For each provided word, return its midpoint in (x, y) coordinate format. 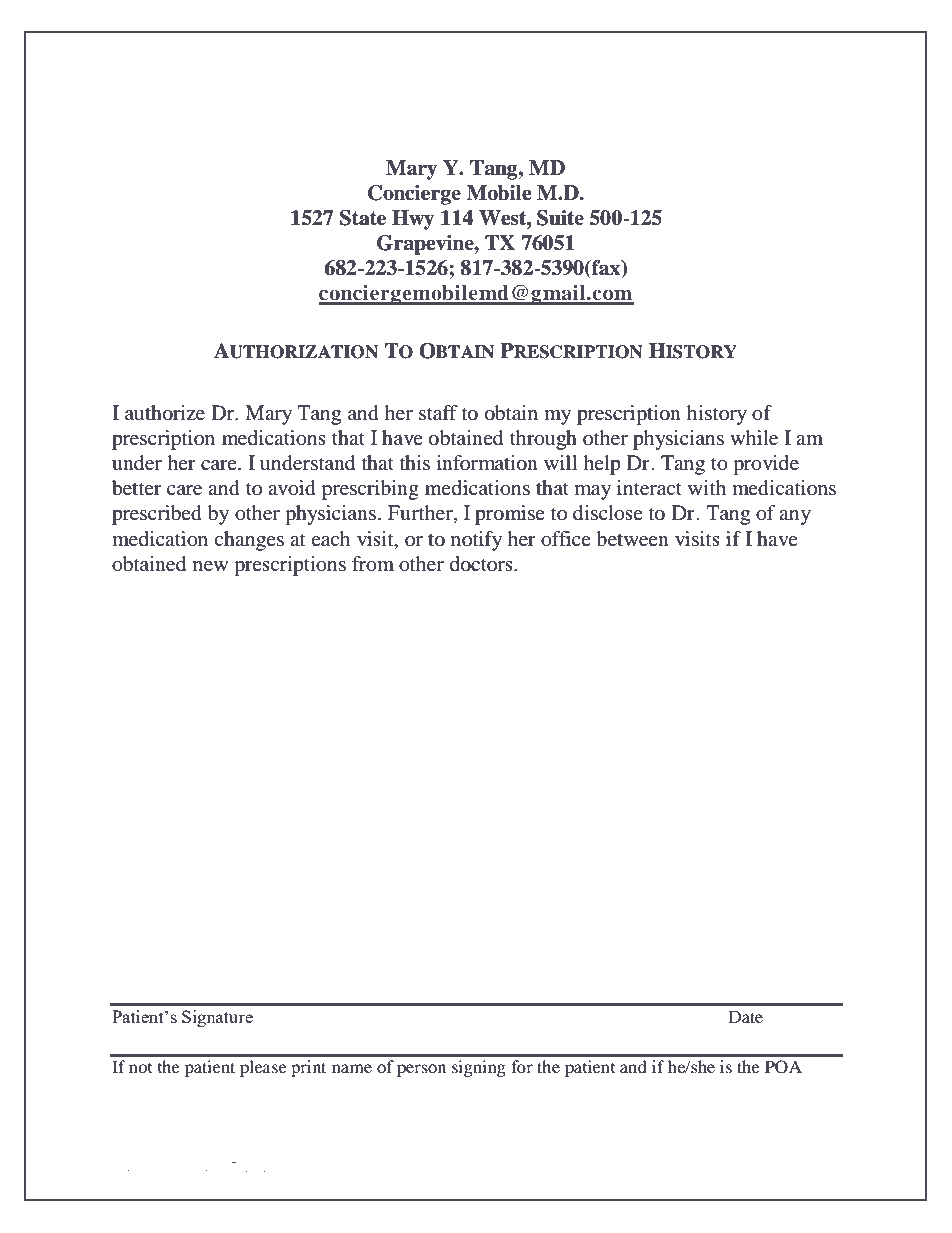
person (421, 1070)
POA (783, 1067)
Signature (217, 1018)
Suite (560, 218)
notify (476, 541)
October (200, 1166)
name (352, 1068)
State (363, 218)
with (707, 487)
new (210, 566)
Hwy (413, 220)
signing (479, 1068)
